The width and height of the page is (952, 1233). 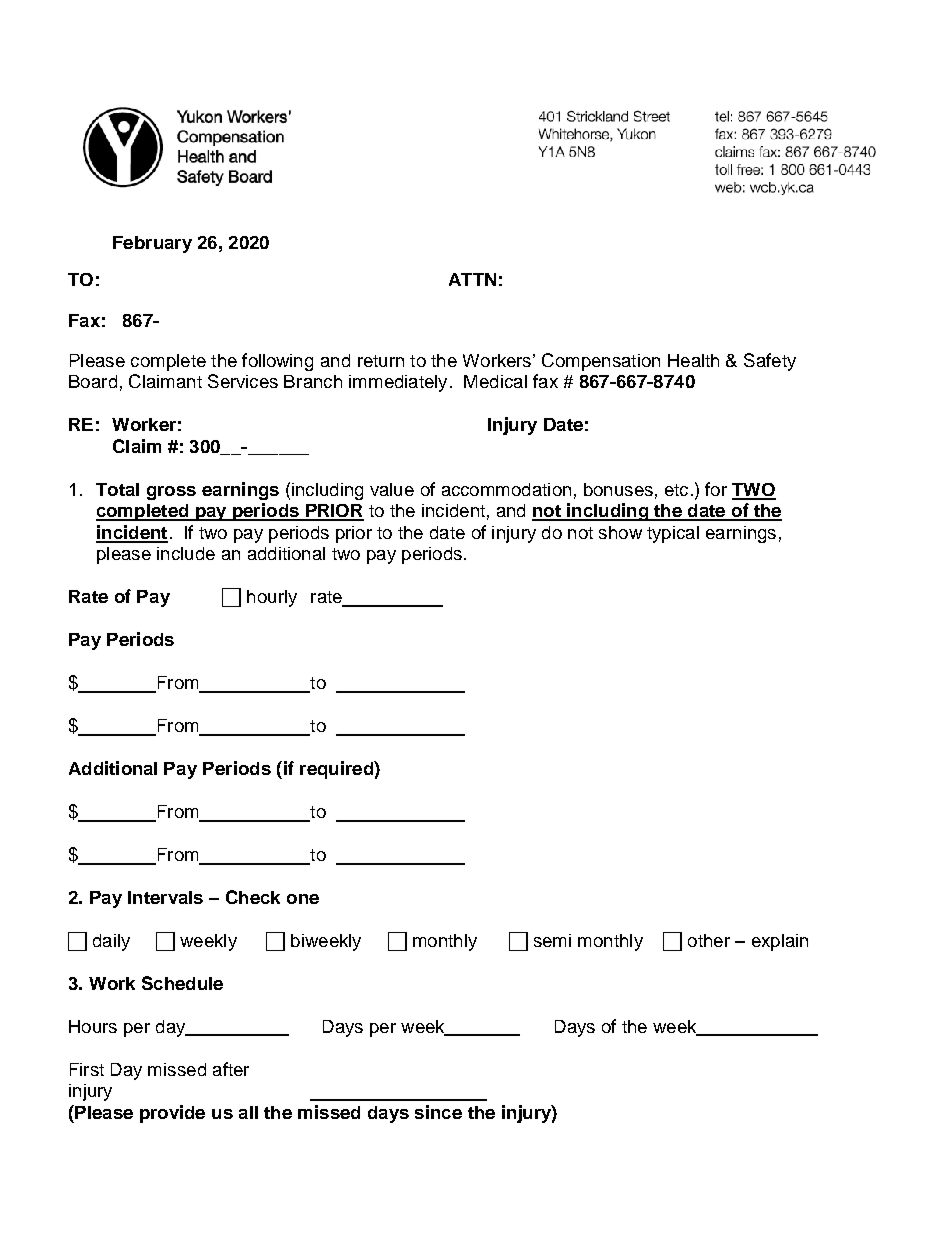 I want to click on provide, so click(x=172, y=1114).
